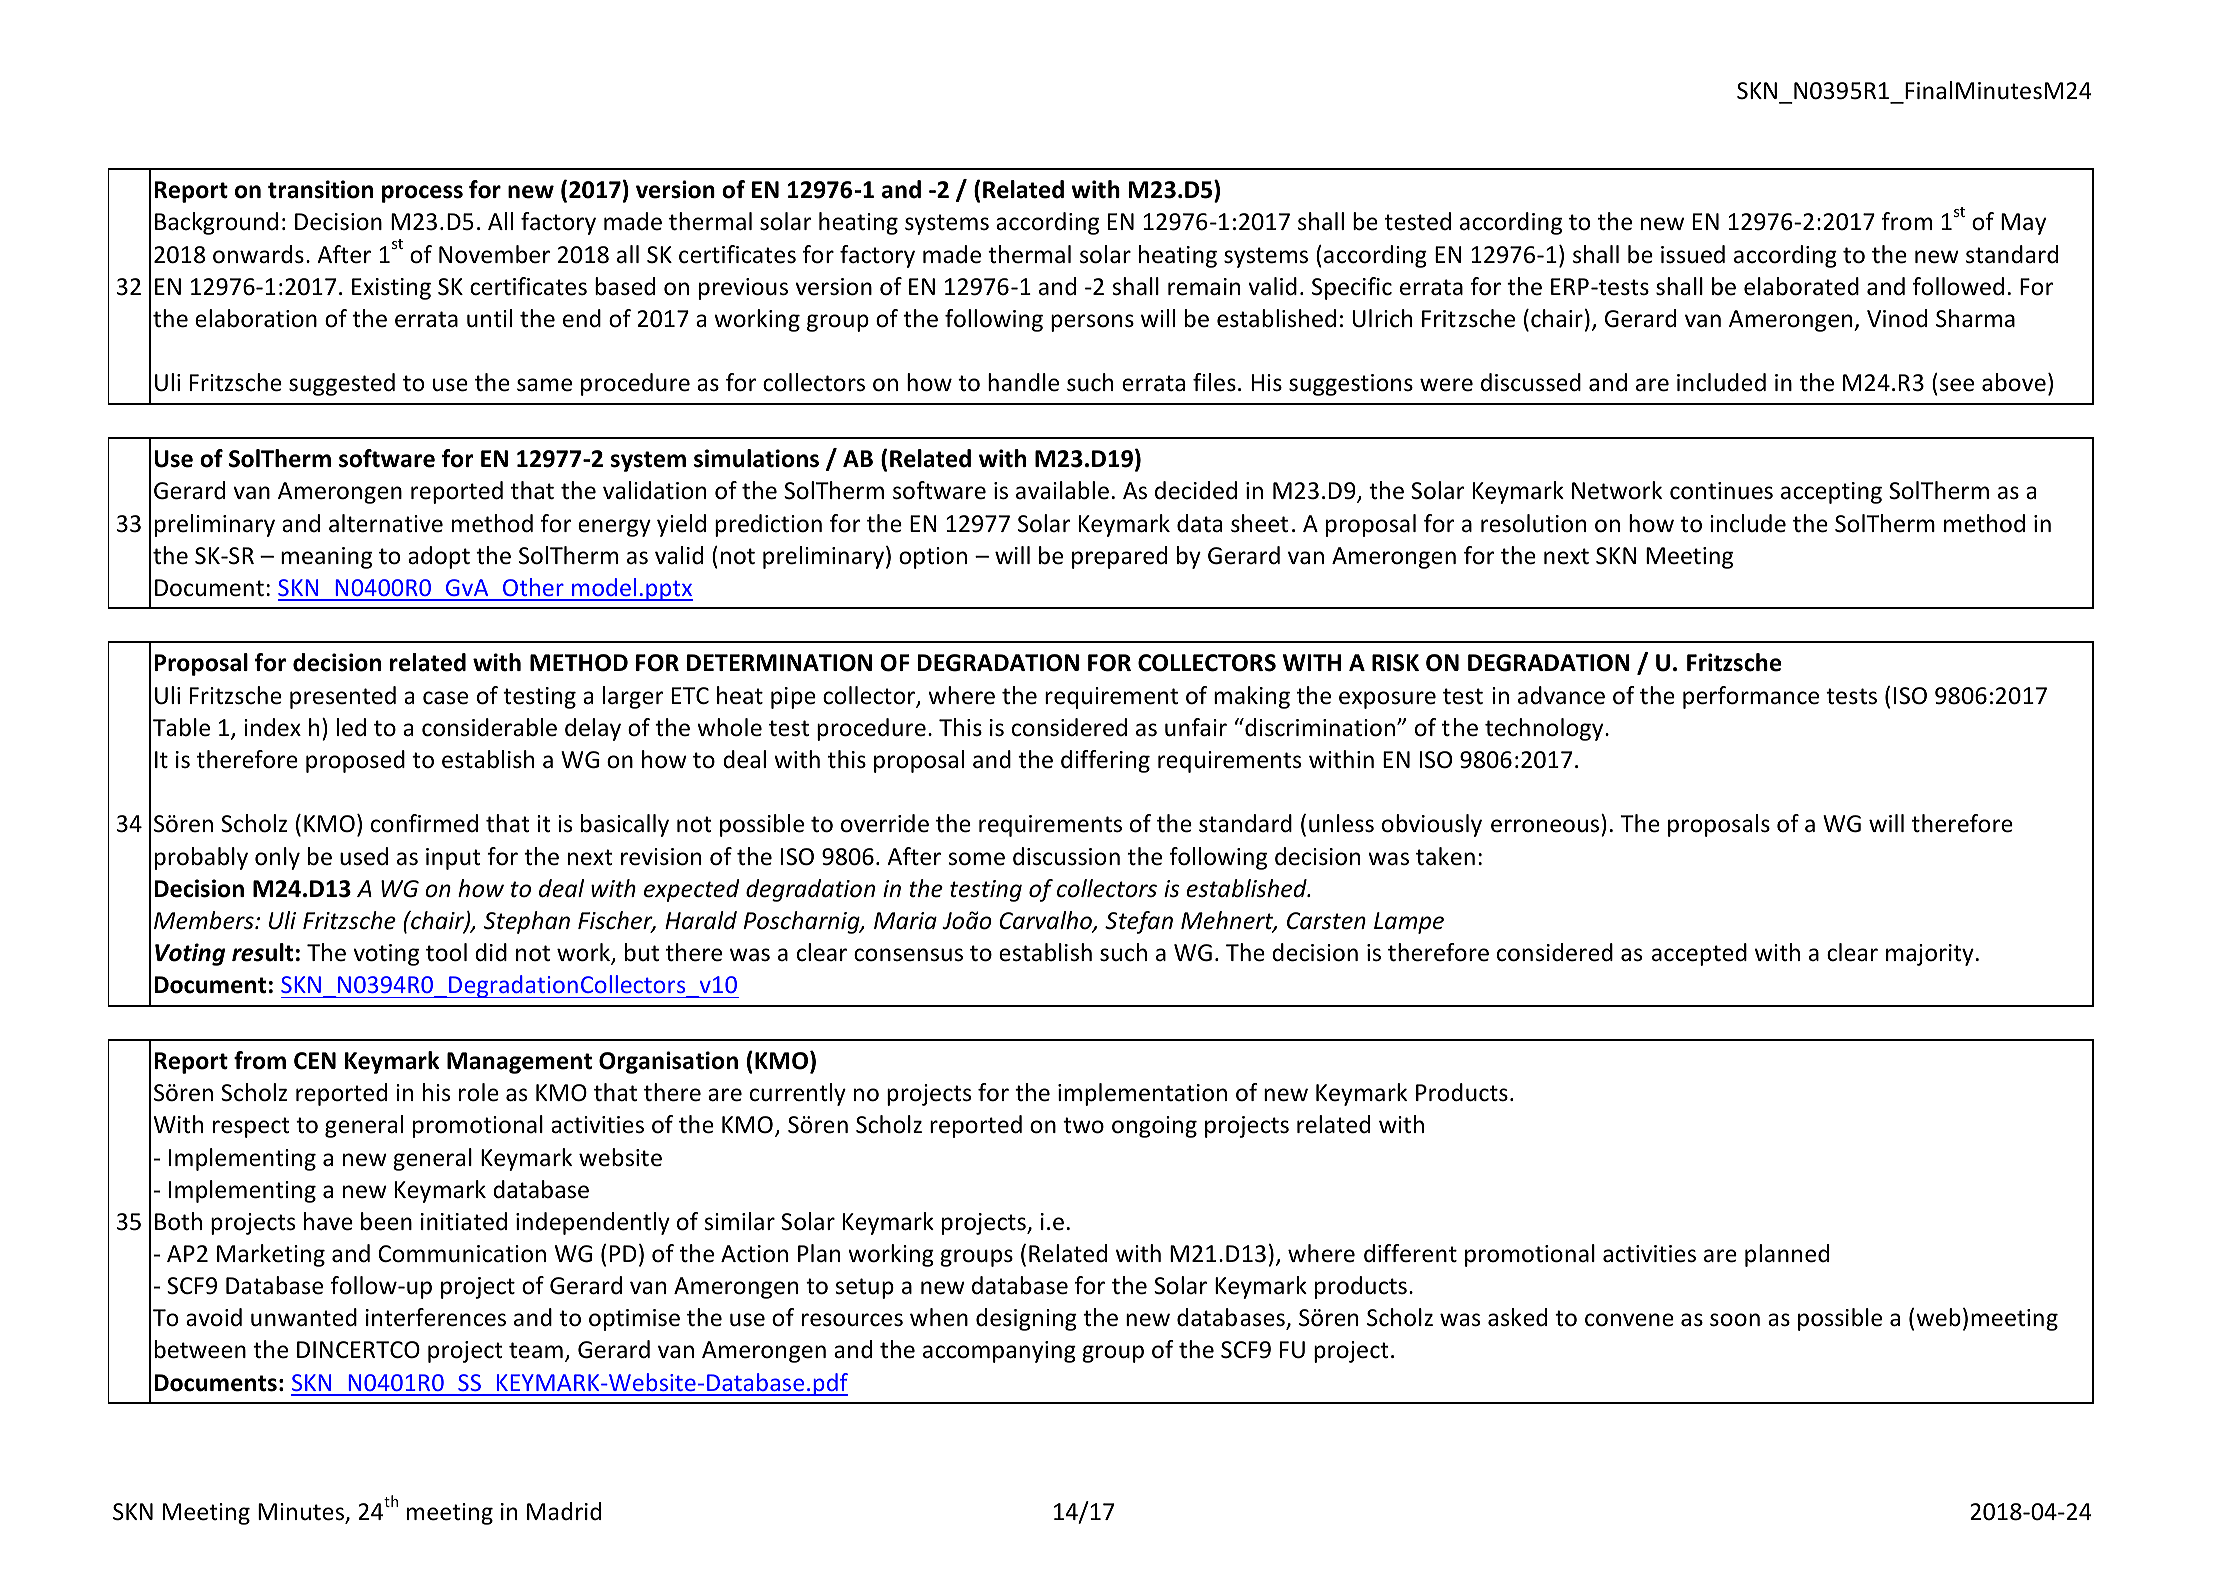 The height and width of the screenshot is (1569, 2219). I want to click on Madrid, so click(564, 1511).
